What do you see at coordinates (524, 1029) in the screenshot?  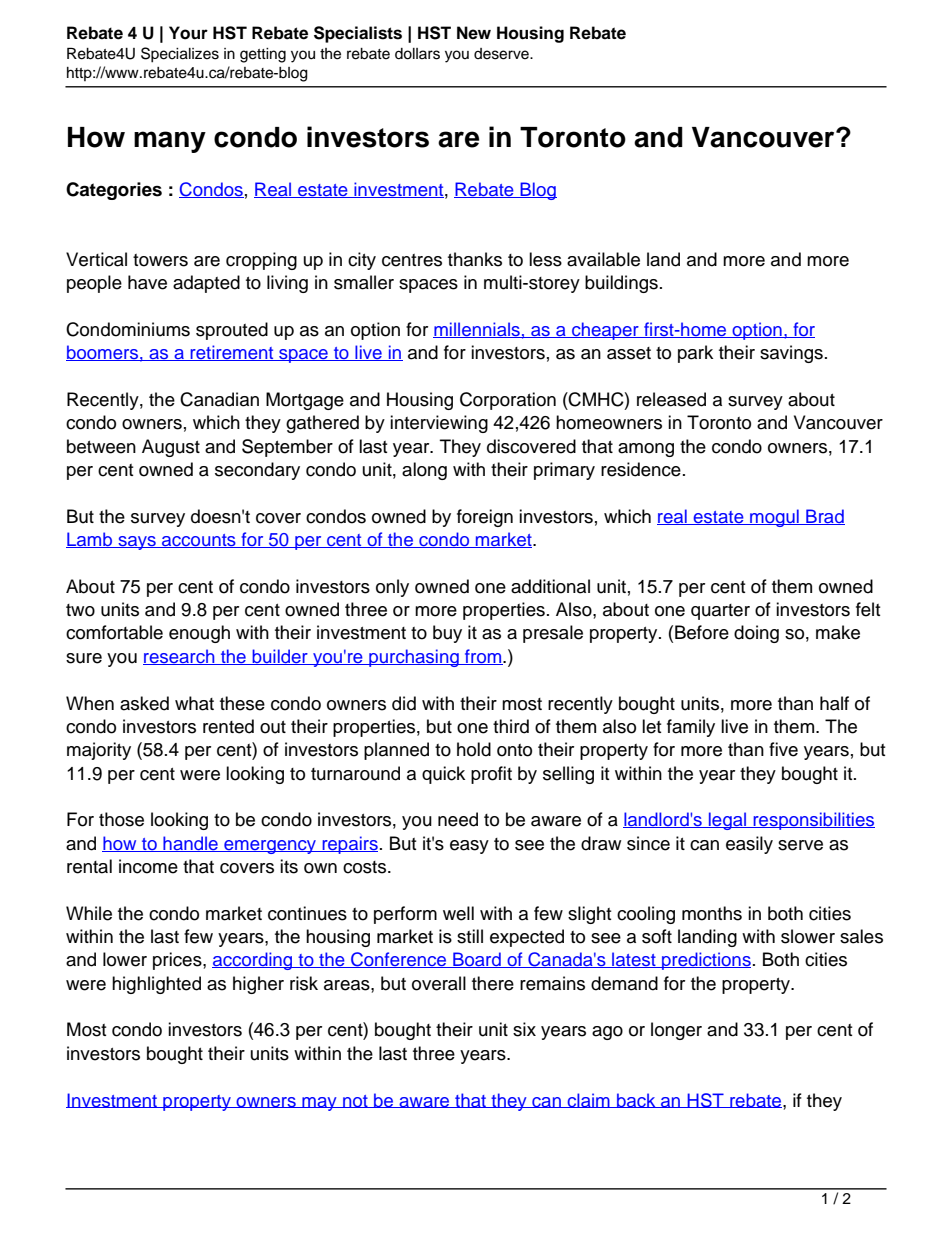 I see `six` at bounding box center [524, 1029].
